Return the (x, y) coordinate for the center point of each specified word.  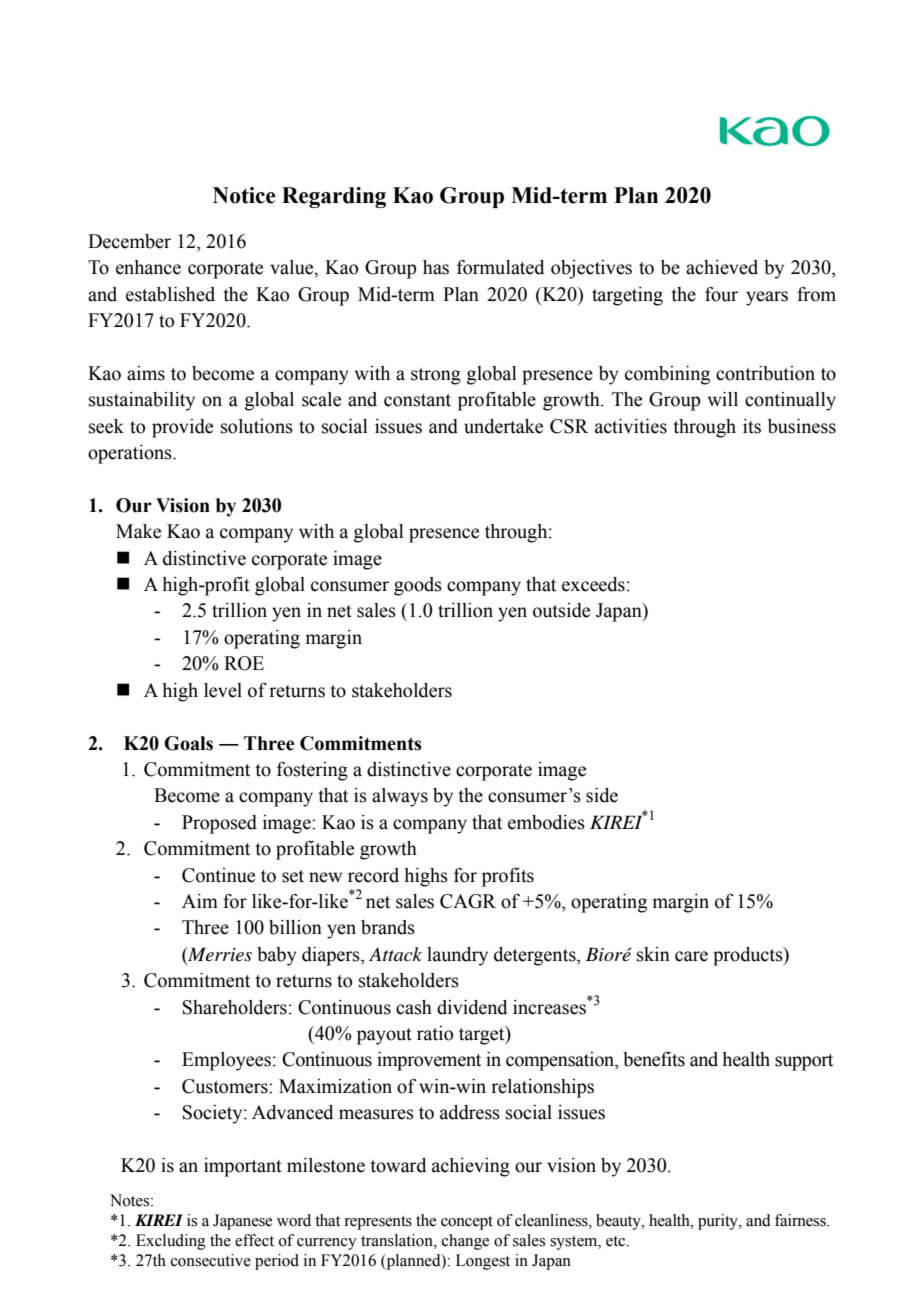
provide (182, 428)
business (802, 426)
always (400, 797)
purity (719, 1222)
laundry (457, 956)
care (691, 956)
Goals (188, 743)
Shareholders (235, 1007)
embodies (546, 822)
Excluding (171, 1242)
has (436, 267)
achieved (722, 267)
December (129, 241)
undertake (503, 426)
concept (467, 1223)
